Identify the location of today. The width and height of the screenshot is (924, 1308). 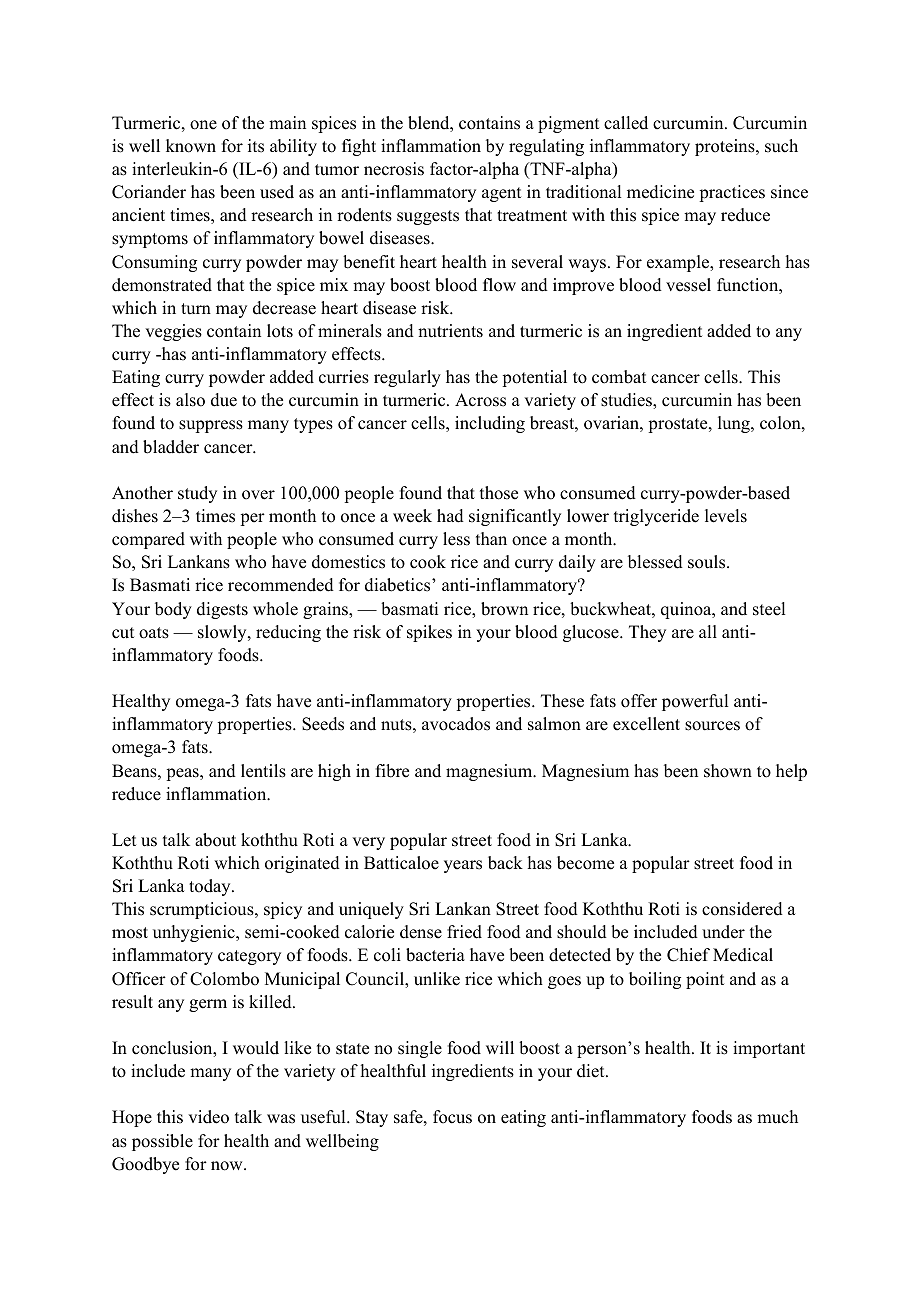
(211, 887).
